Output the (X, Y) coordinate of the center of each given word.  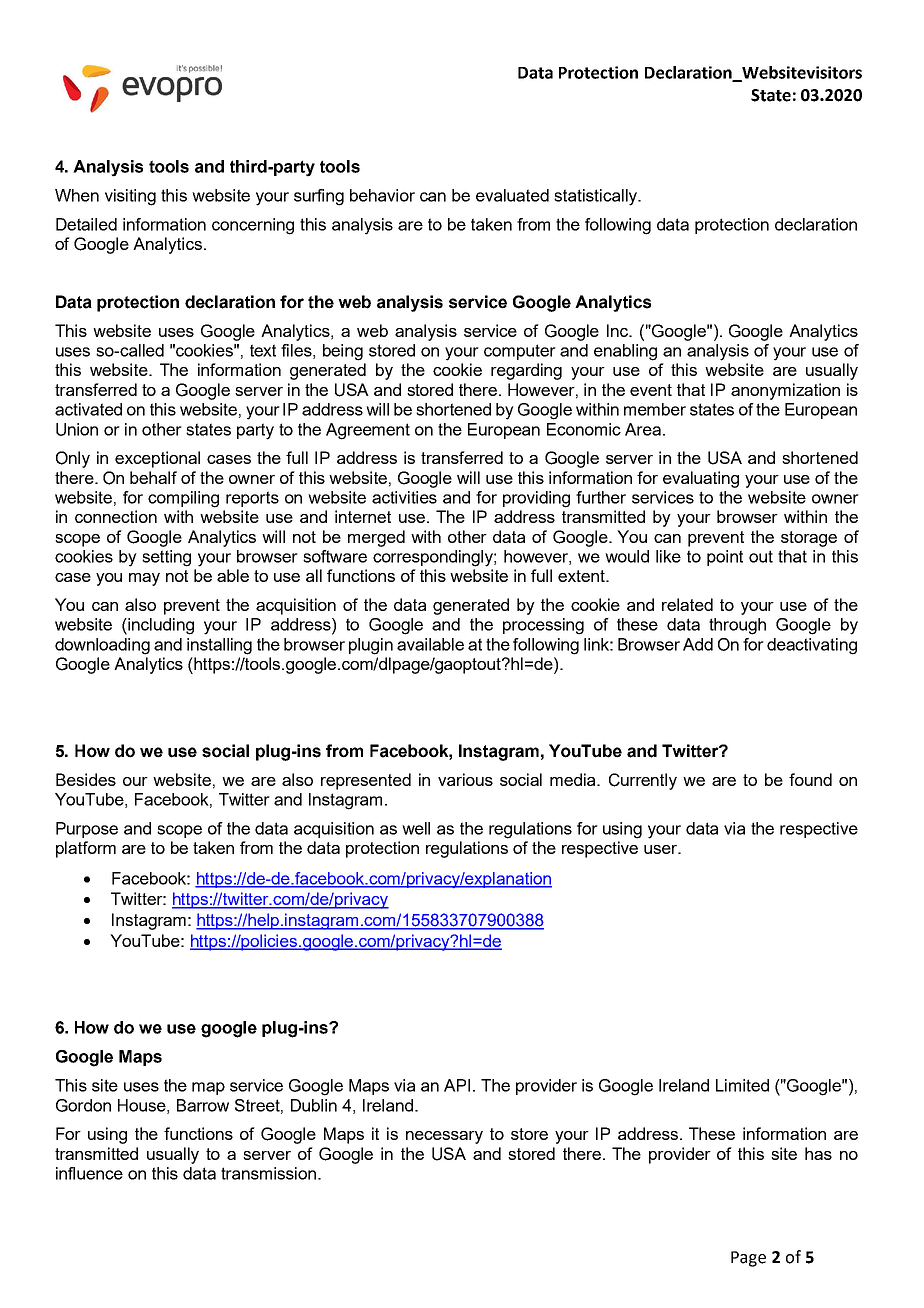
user (662, 849)
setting (166, 558)
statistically (596, 197)
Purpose (87, 830)
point (725, 558)
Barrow (203, 1105)
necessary (444, 1137)
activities (404, 497)
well (416, 828)
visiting (130, 197)
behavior (382, 195)
